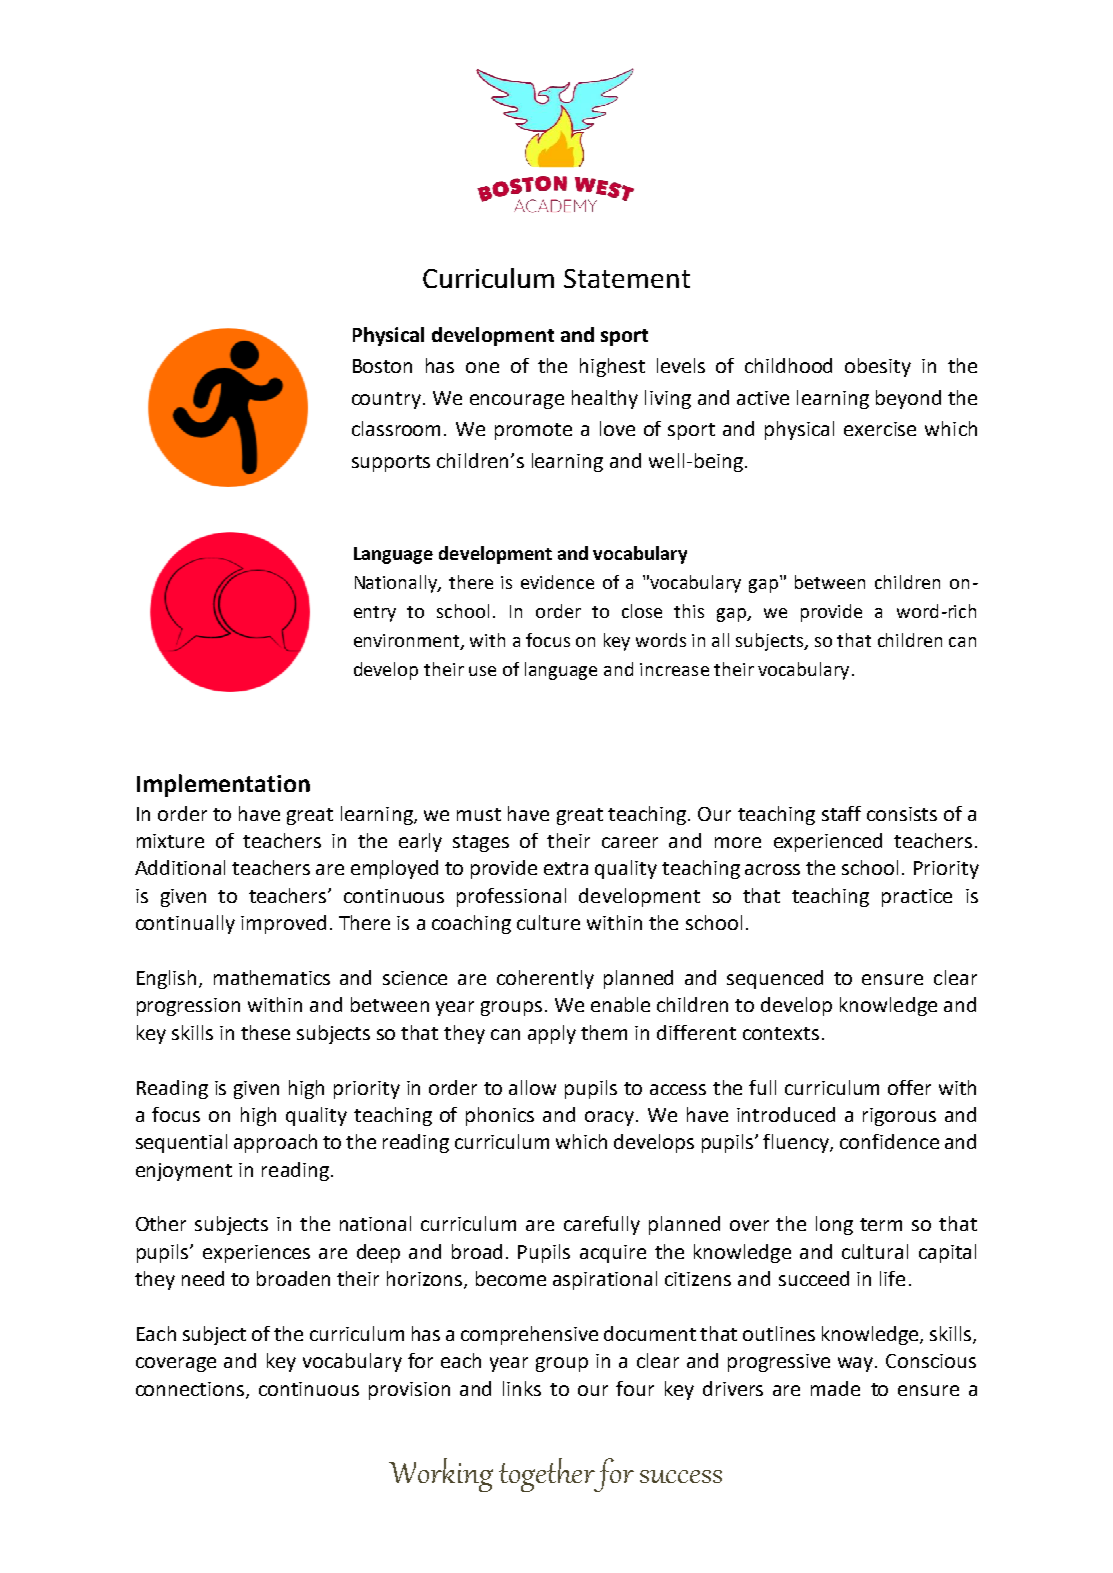 The height and width of the document is (1573, 1113). Describe the element at coordinates (557, 582) in the document. I see `evidence` at that location.
